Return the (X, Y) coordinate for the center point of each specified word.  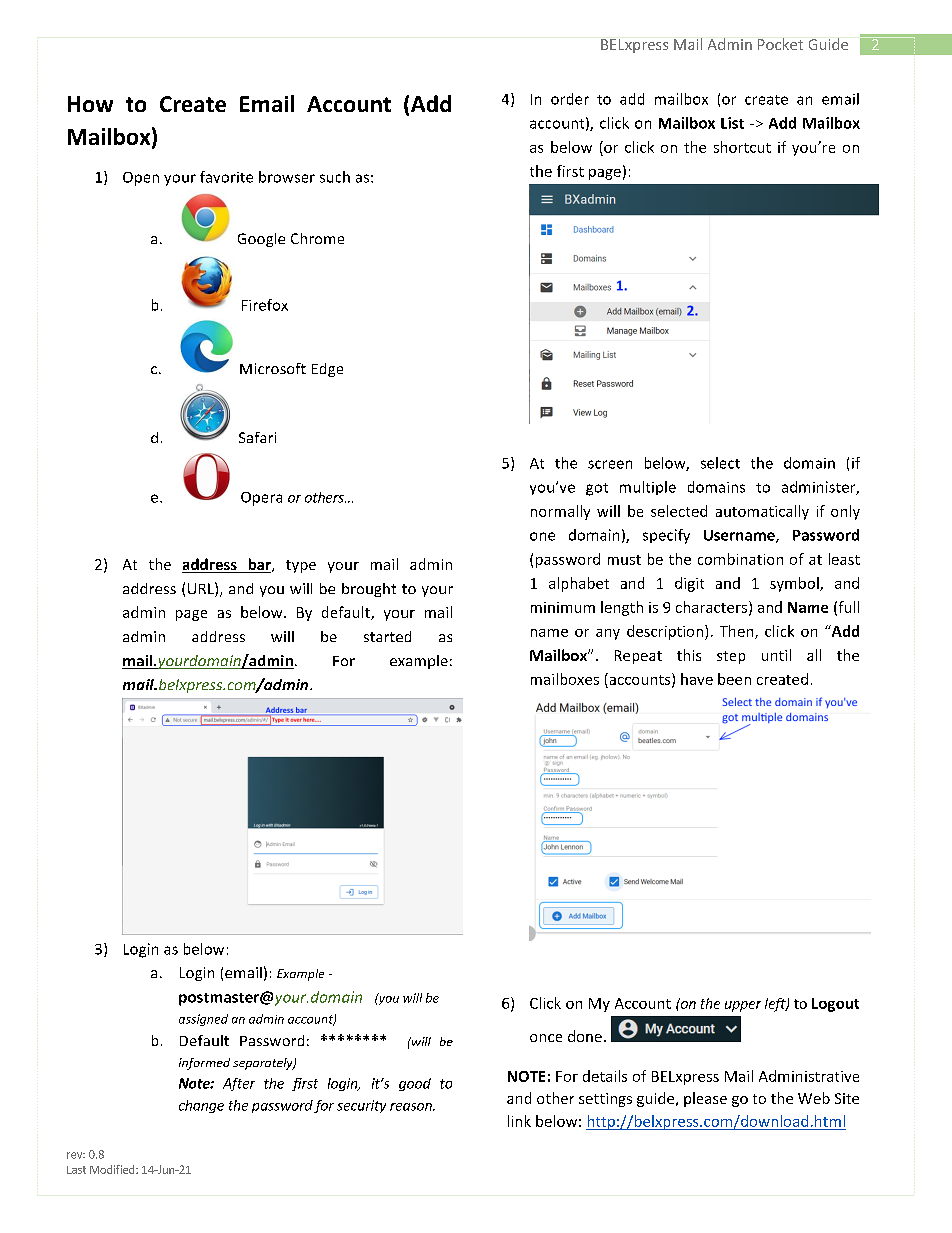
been (734, 679)
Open (141, 179)
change (201, 1106)
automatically (762, 512)
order (570, 99)
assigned (203, 1020)
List (732, 123)
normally (560, 512)
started (387, 636)
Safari (257, 437)
